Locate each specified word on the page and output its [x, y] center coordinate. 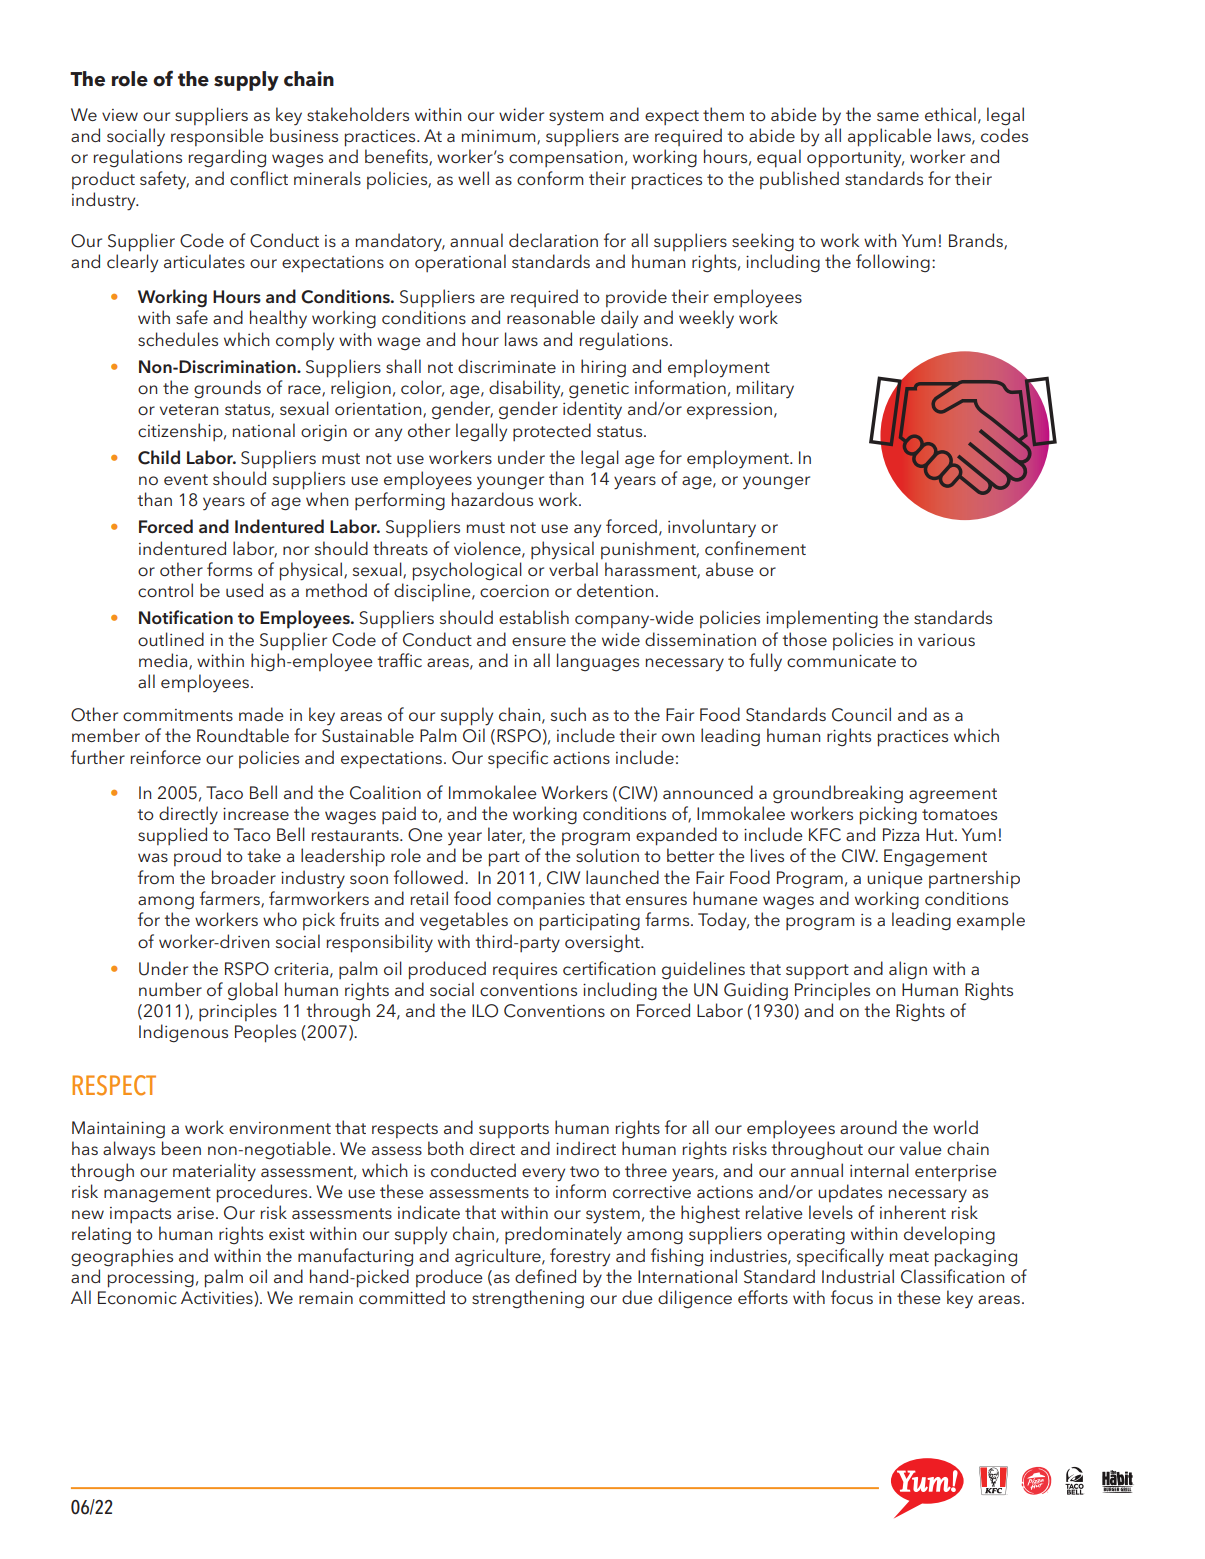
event [186, 479]
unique [895, 880]
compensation [566, 159]
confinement [755, 548]
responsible [217, 137]
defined [545, 1276]
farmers [231, 899]
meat [909, 1256]
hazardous [492, 499]
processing [151, 1279]
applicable [890, 137]
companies [541, 901]
